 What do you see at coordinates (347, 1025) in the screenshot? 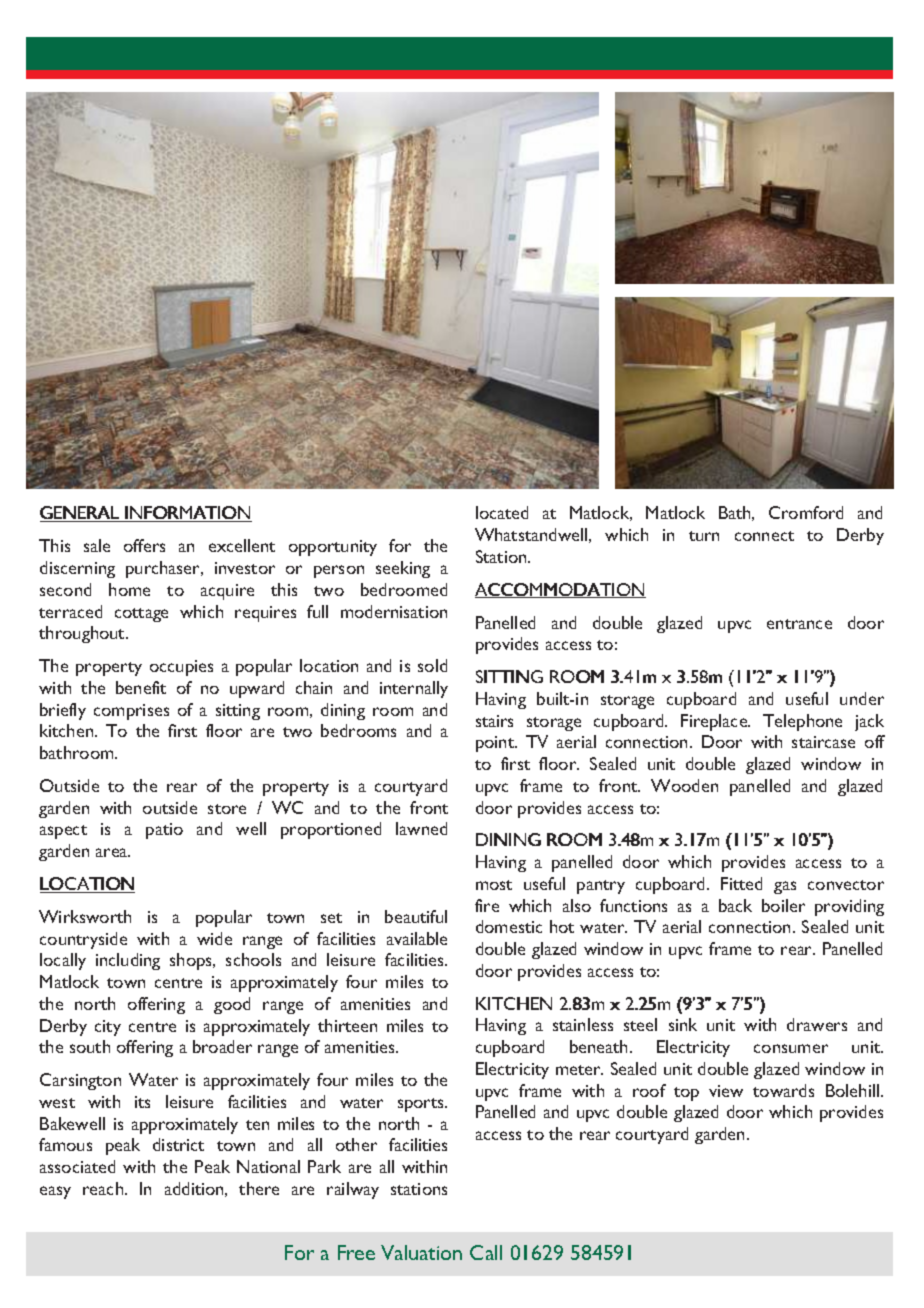
I see `thirteen` at bounding box center [347, 1025].
